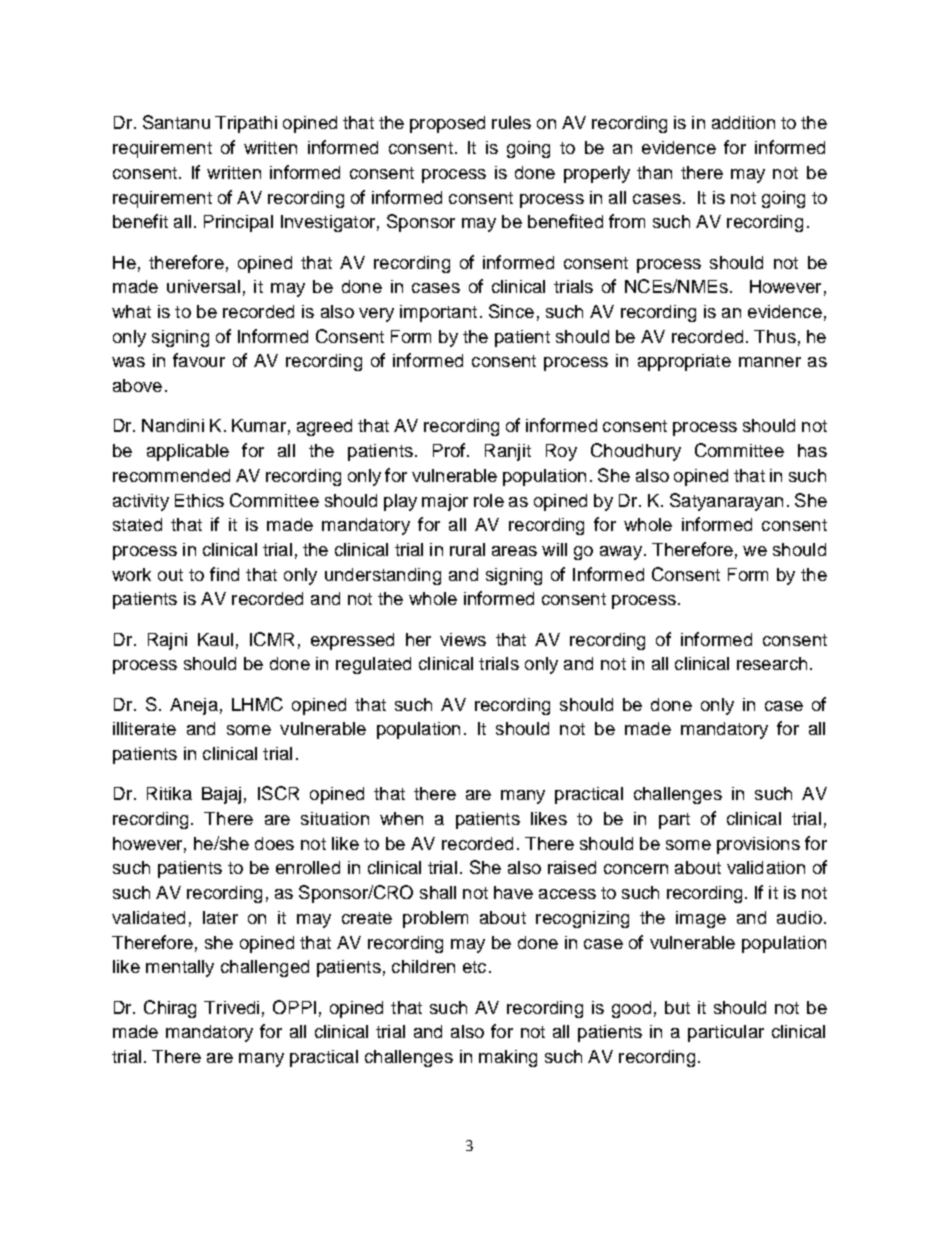  I want to click on Tripathi, so click(246, 124).
